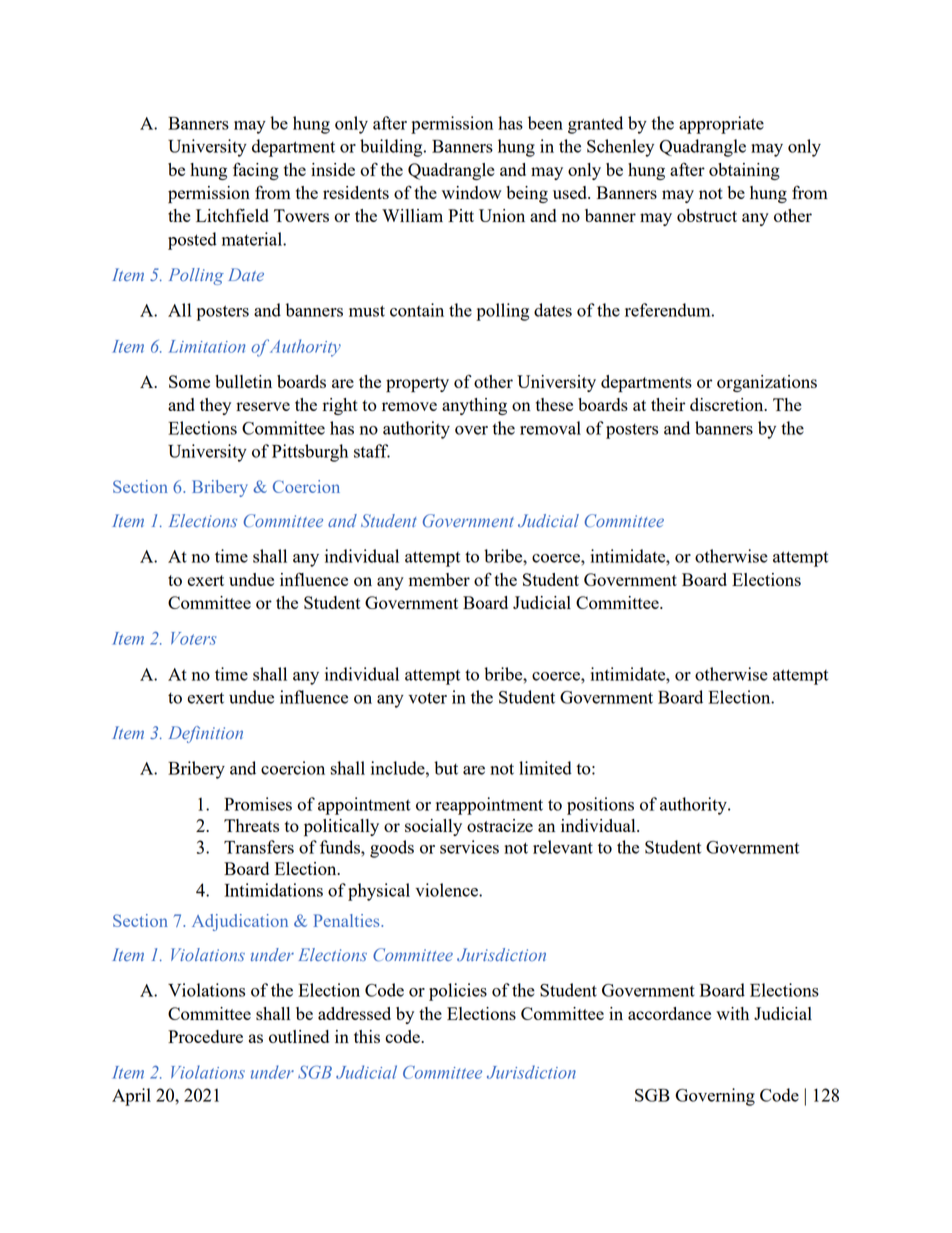  What do you see at coordinates (206, 734) in the screenshot?
I see `Definition` at bounding box center [206, 734].
